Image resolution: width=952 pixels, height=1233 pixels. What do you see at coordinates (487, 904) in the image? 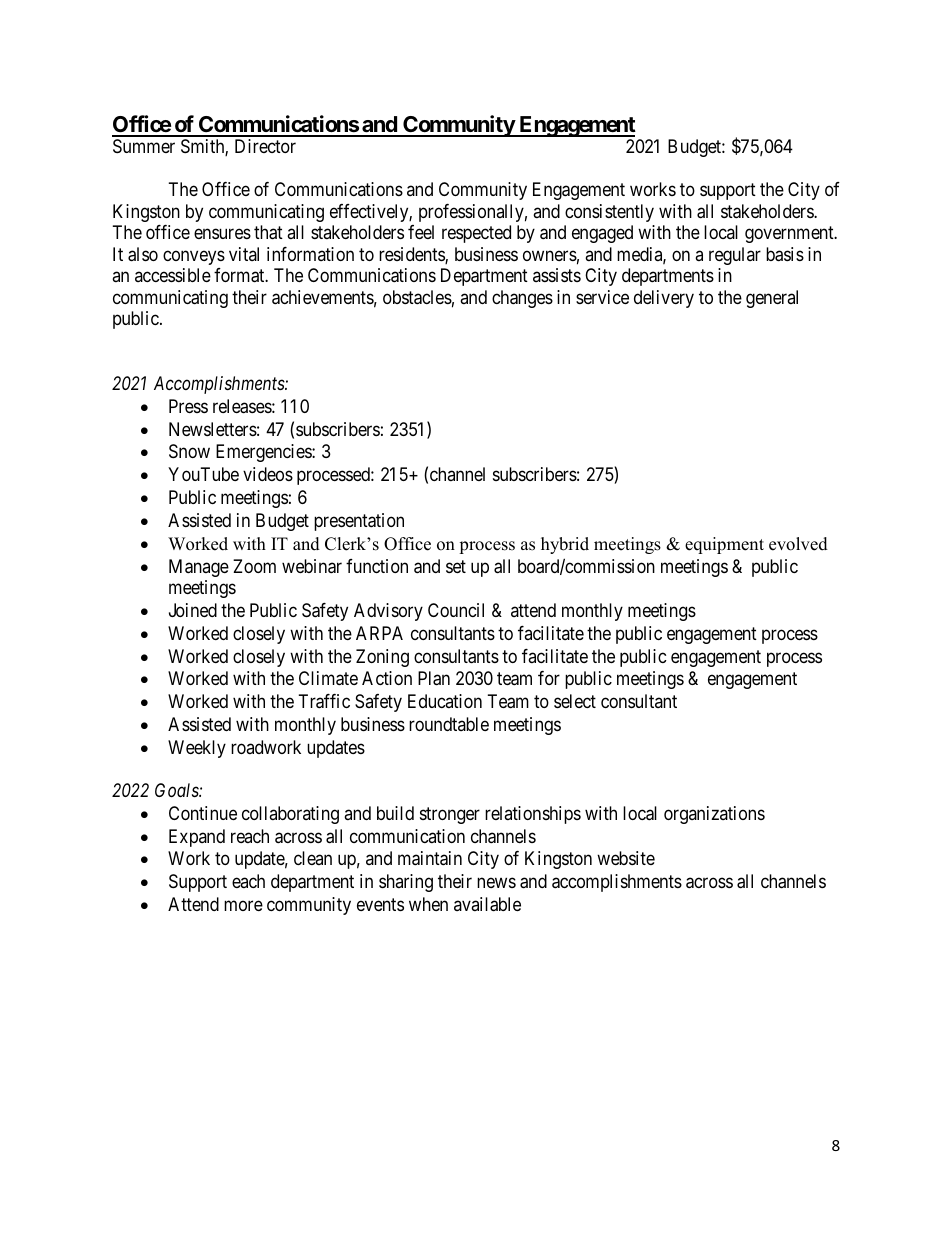
I see `available` at bounding box center [487, 904].
